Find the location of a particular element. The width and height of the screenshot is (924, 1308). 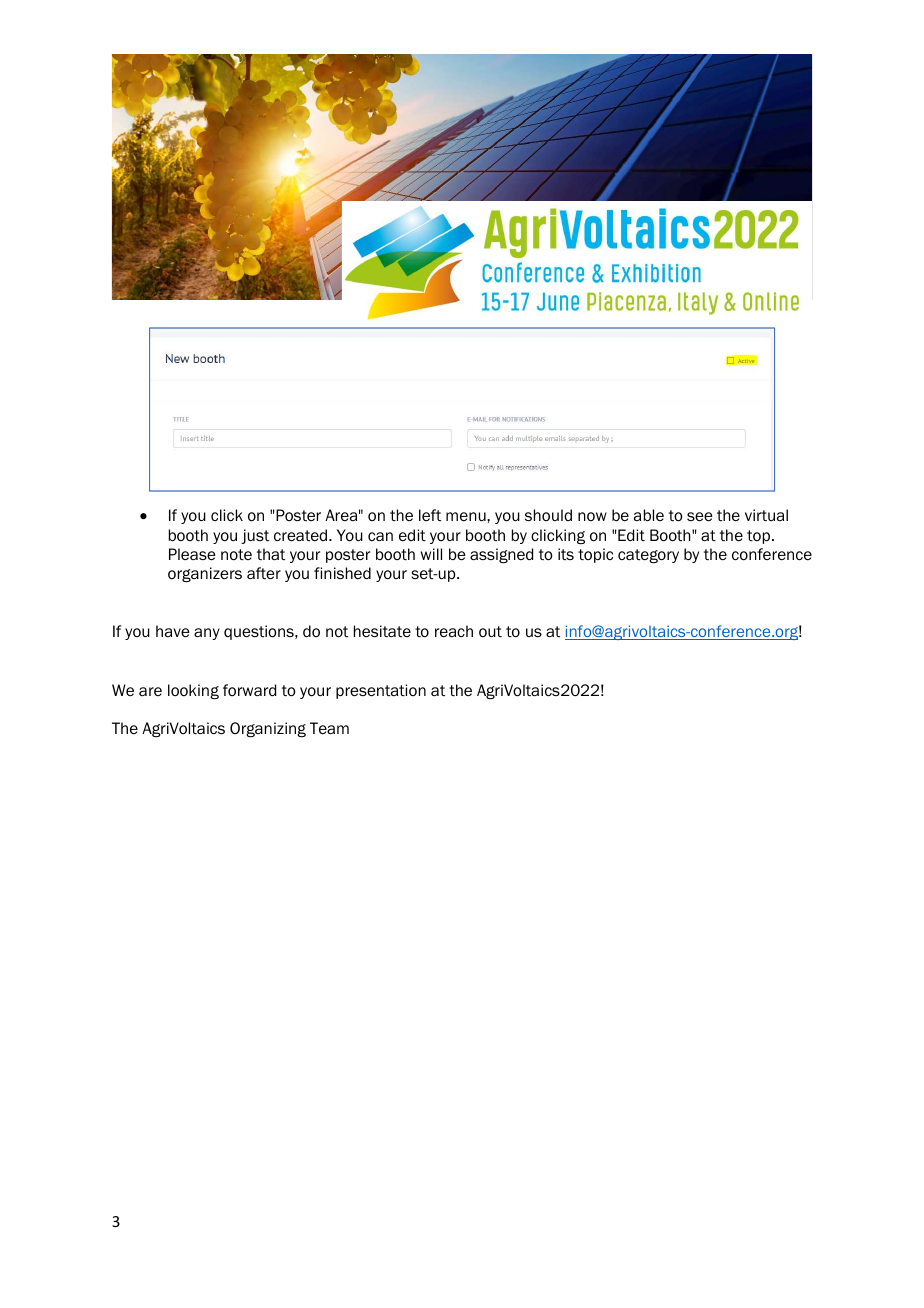

reach is located at coordinates (454, 631).
